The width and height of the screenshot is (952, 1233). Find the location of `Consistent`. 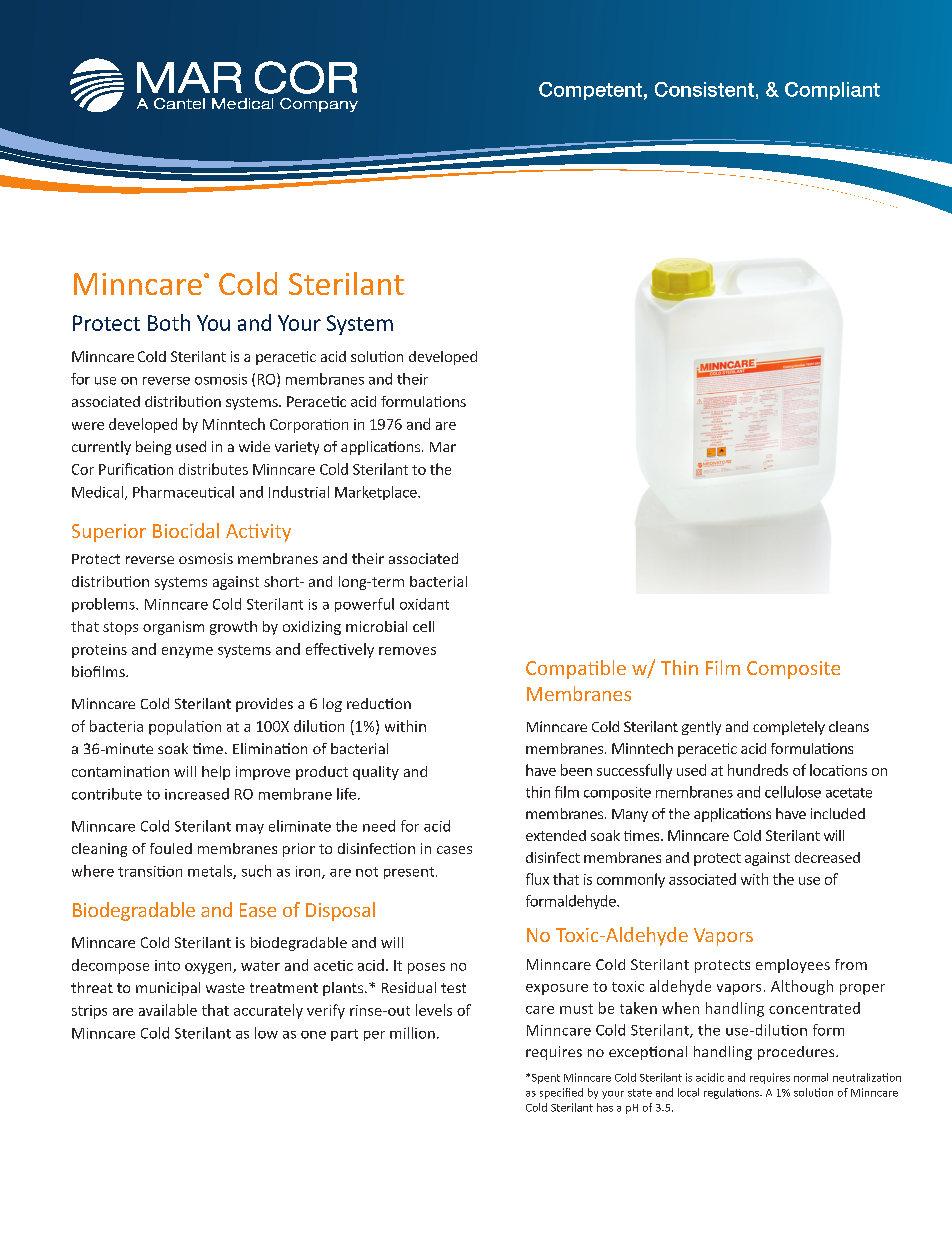

Consistent is located at coordinates (704, 89).
